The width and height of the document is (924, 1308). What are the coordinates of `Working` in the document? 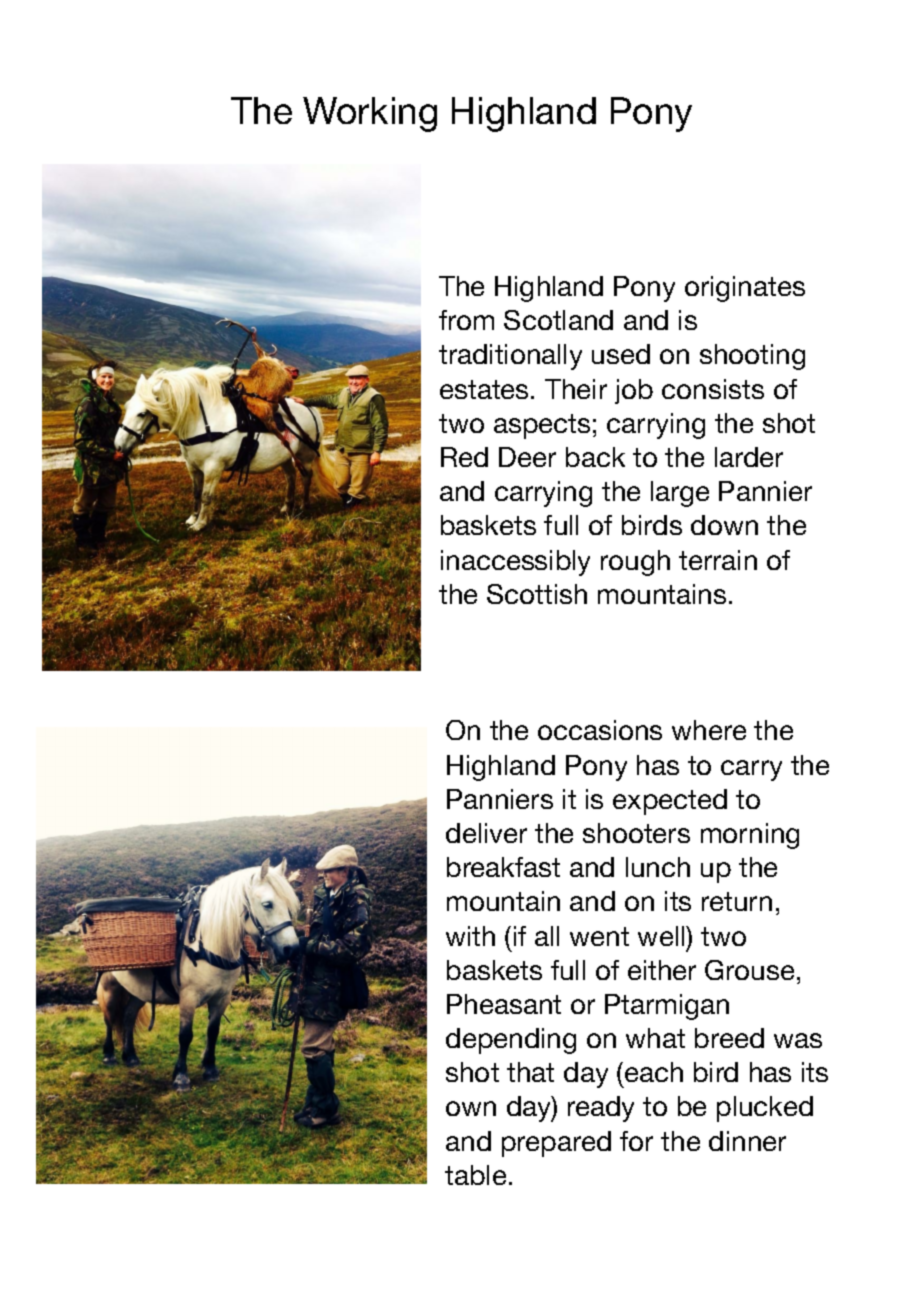 It's located at (370, 114).
